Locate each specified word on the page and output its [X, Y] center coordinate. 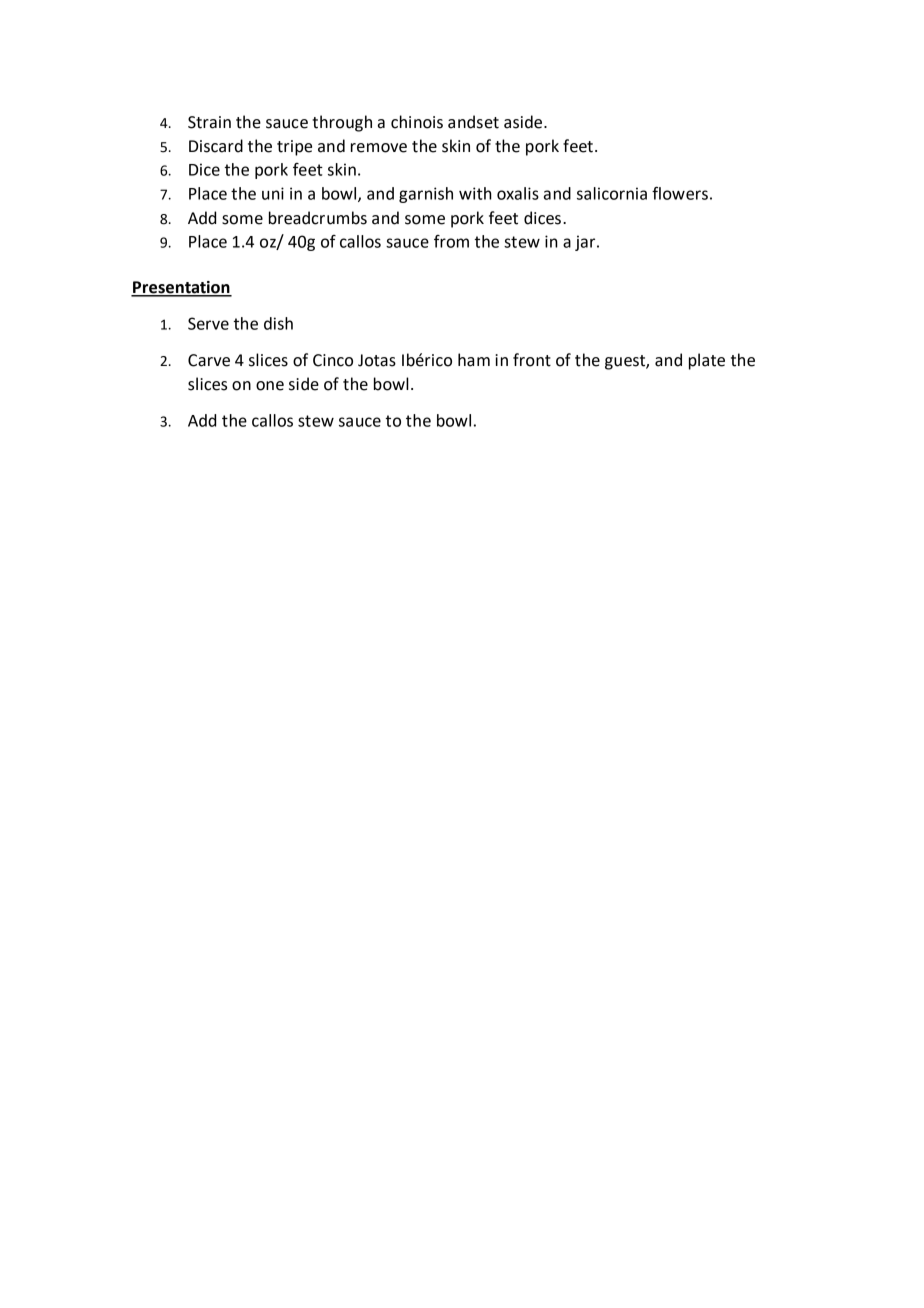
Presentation [181, 288]
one [270, 386]
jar [586, 243]
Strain [209, 122]
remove [379, 148]
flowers [680, 193]
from [451, 241]
